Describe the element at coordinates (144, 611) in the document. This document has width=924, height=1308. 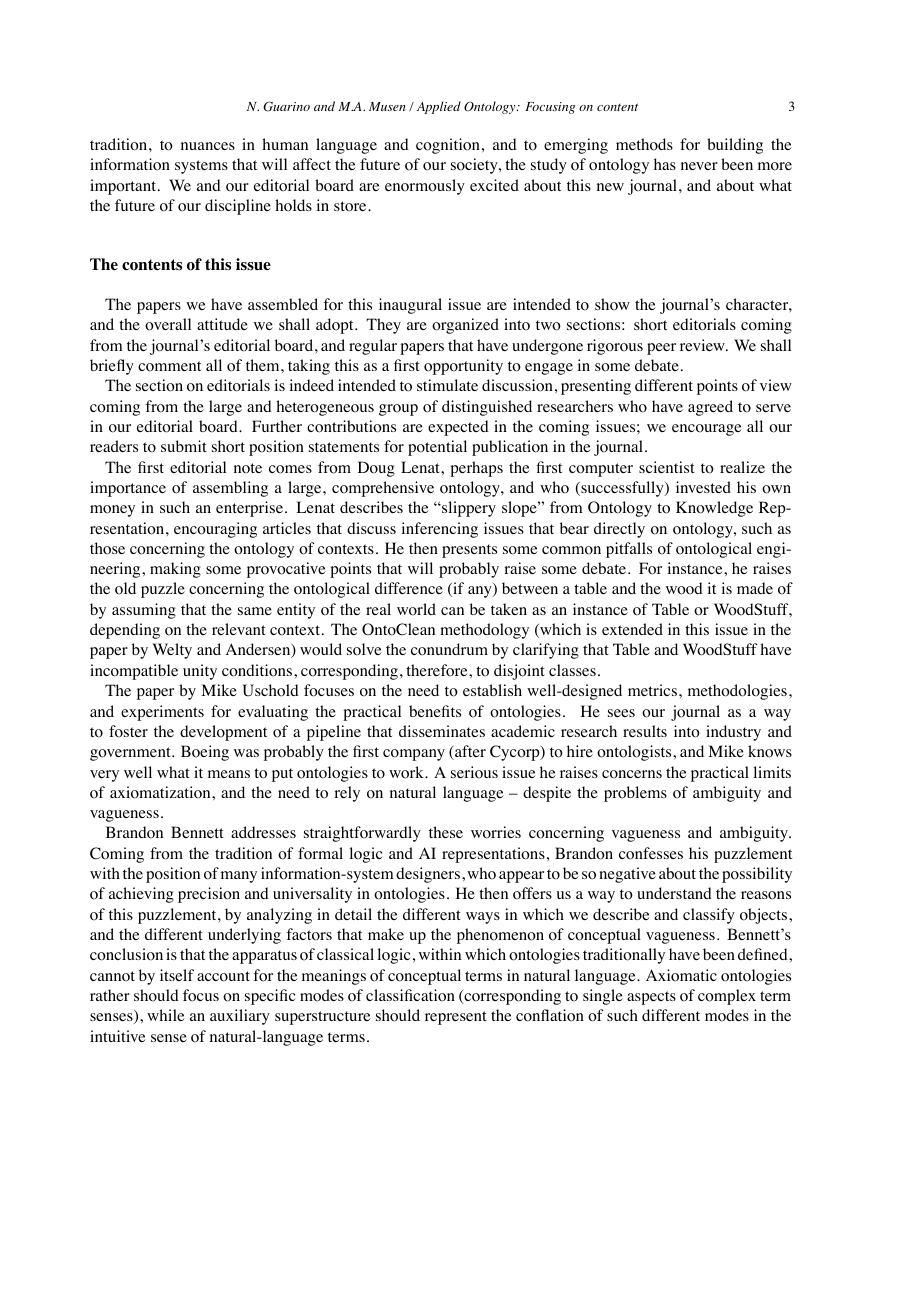
I see `assuming` at that location.
